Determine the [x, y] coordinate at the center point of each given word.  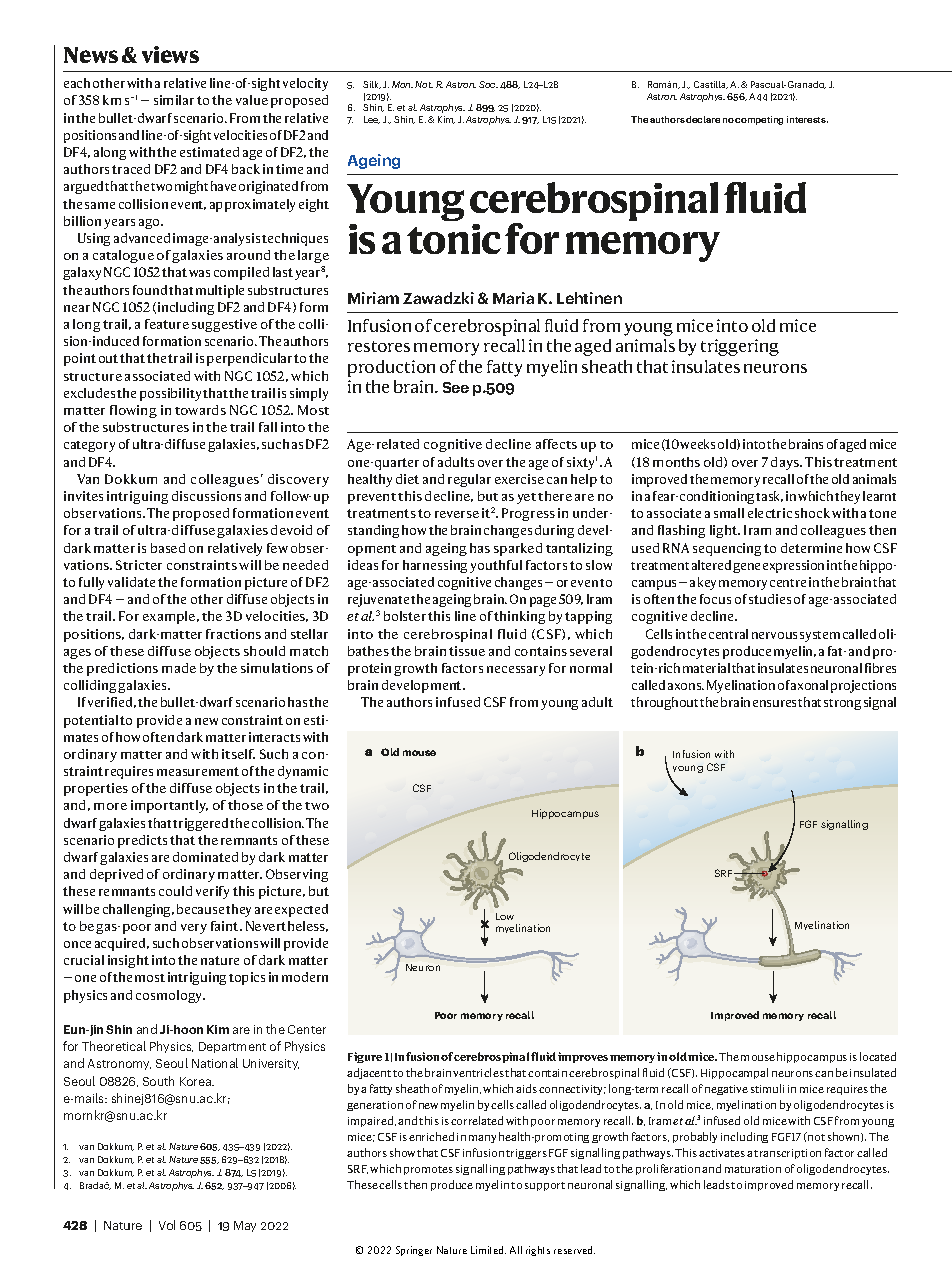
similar [174, 100]
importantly [169, 806]
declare [703, 119]
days [786, 463]
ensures [776, 703]
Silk [372, 85]
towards [200, 410]
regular [469, 480]
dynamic [303, 772]
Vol [167, 1225]
